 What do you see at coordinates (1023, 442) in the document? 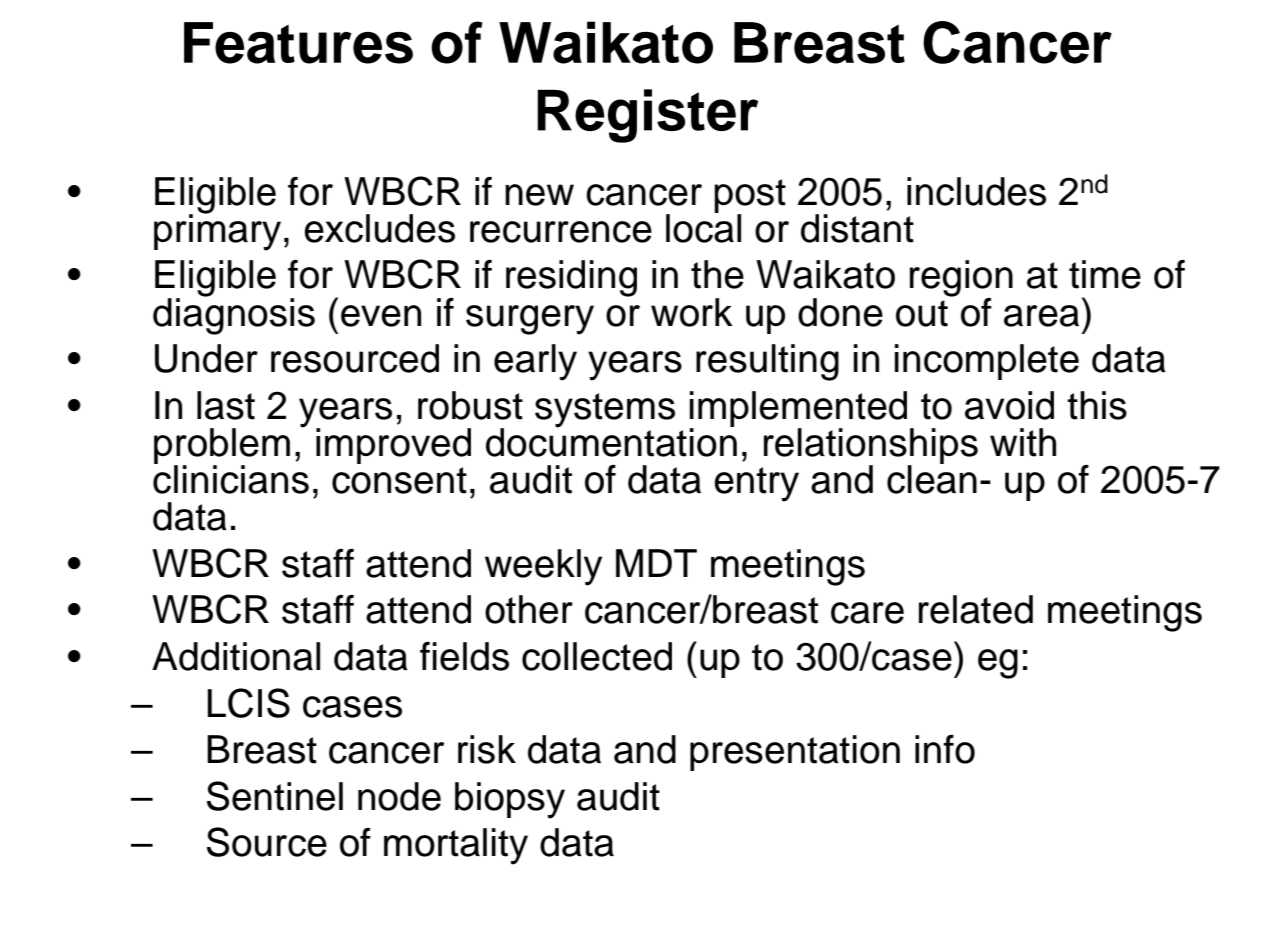
I see `with` at bounding box center [1023, 442].
